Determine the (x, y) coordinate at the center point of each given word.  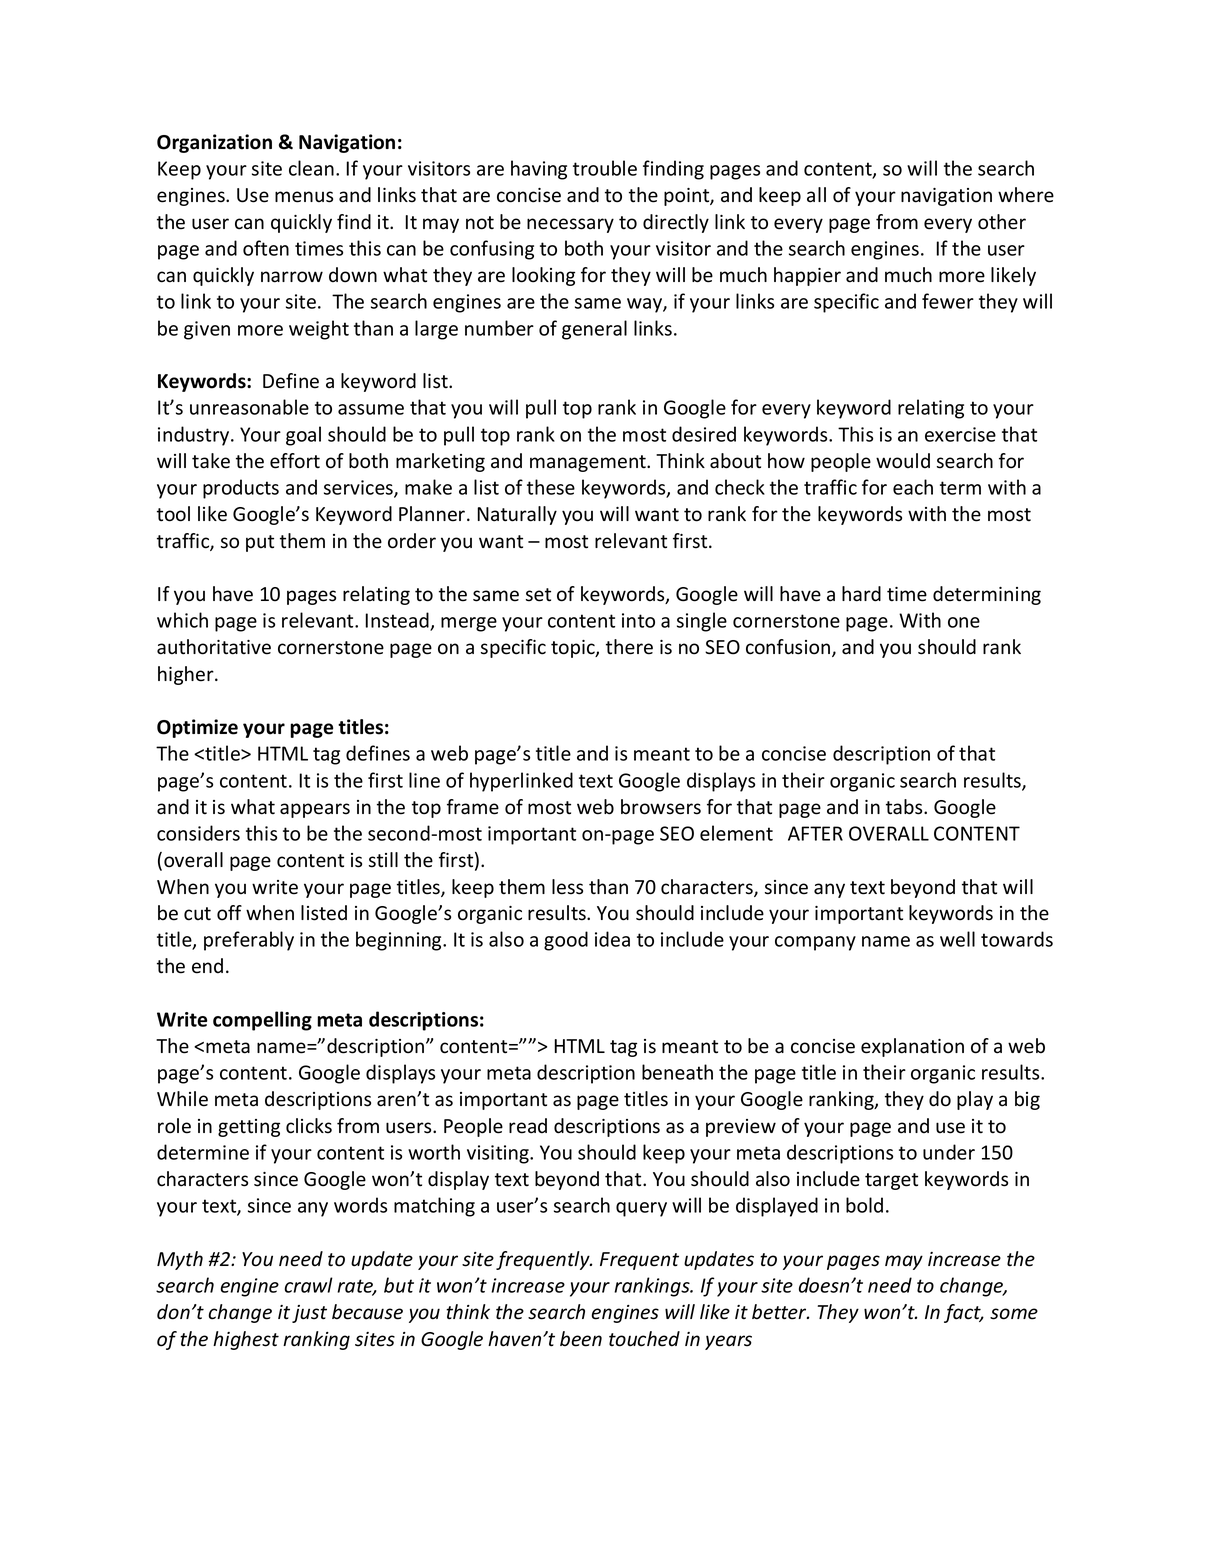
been (581, 1339)
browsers (661, 807)
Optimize (197, 728)
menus (304, 197)
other (1002, 222)
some (1014, 1314)
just (309, 1314)
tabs (905, 807)
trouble (605, 168)
